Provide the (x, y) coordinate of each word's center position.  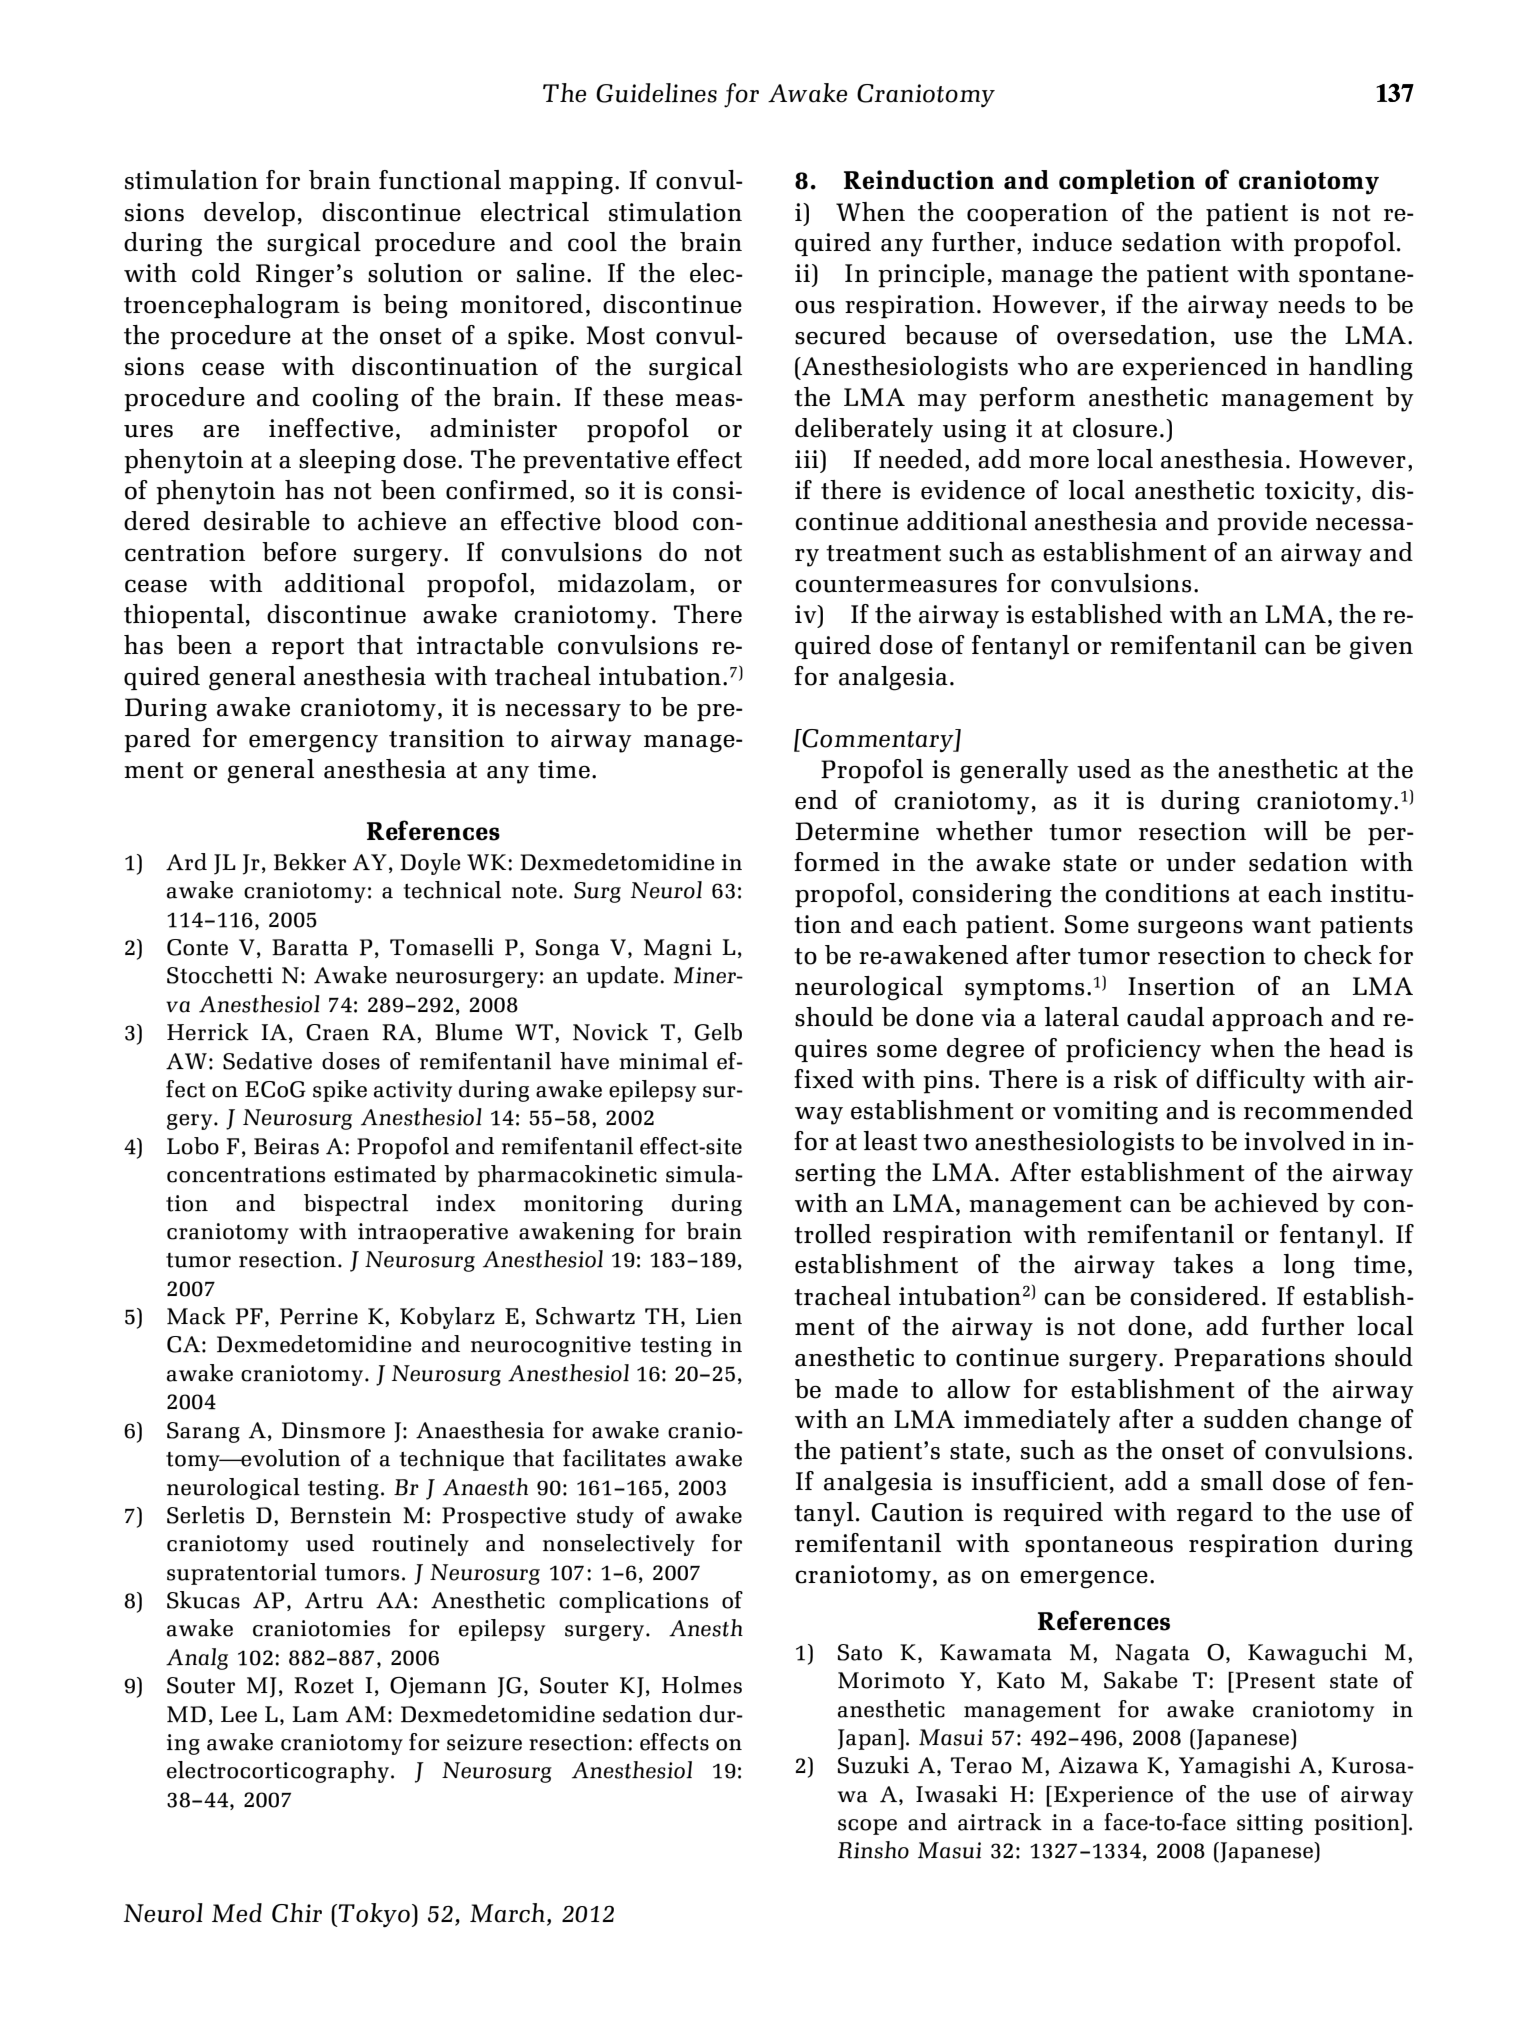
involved (1294, 1141)
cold (216, 273)
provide (1262, 523)
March (507, 1913)
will (1286, 830)
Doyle (430, 864)
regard (1215, 1514)
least (890, 1141)
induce (1072, 242)
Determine (857, 831)
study (605, 1517)
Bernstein (341, 1515)
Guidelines (656, 93)
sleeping (347, 461)
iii (808, 459)
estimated (385, 1174)
